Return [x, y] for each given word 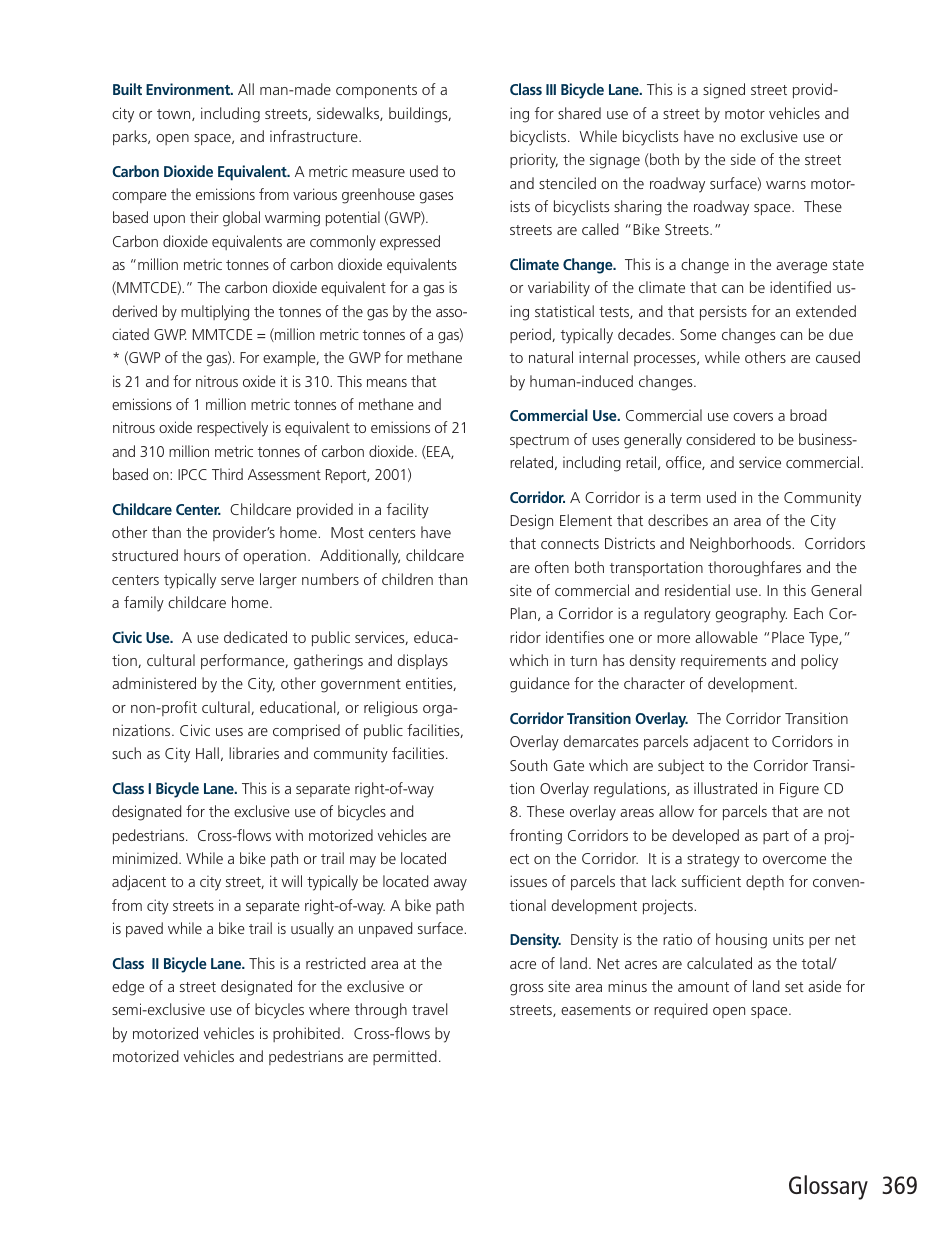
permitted [405, 1057]
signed [724, 91]
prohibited [306, 1034]
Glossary [828, 1187]
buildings [419, 115]
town [175, 115]
